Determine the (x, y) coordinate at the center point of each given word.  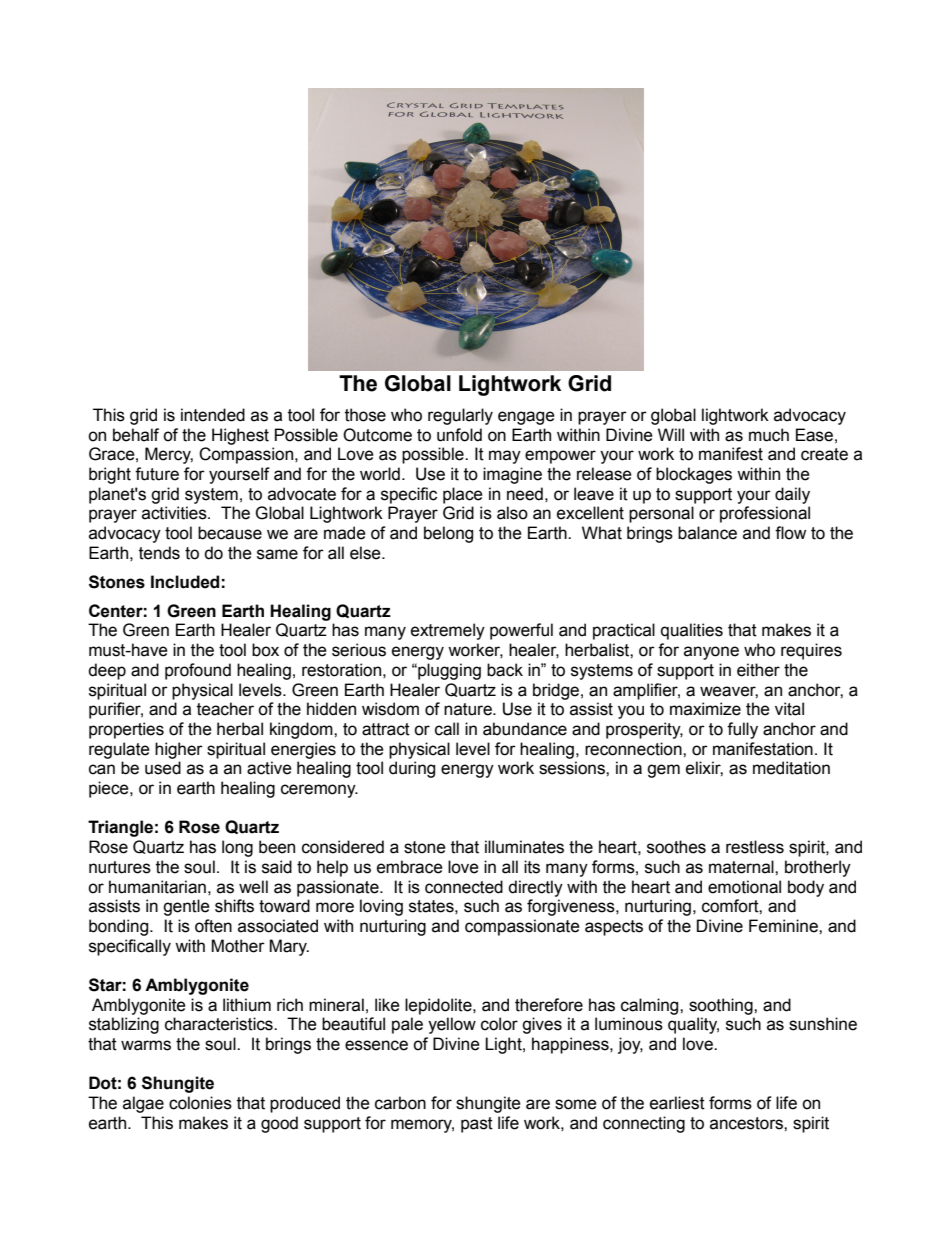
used (163, 768)
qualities (692, 631)
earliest (677, 1103)
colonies (200, 1103)
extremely (448, 631)
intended (213, 415)
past (477, 1125)
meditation (791, 768)
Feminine (784, 926)
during (412, 769)
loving (381, 907)
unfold (459, 435)
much (769, 435)
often (213, 926)
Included (185, 582)
